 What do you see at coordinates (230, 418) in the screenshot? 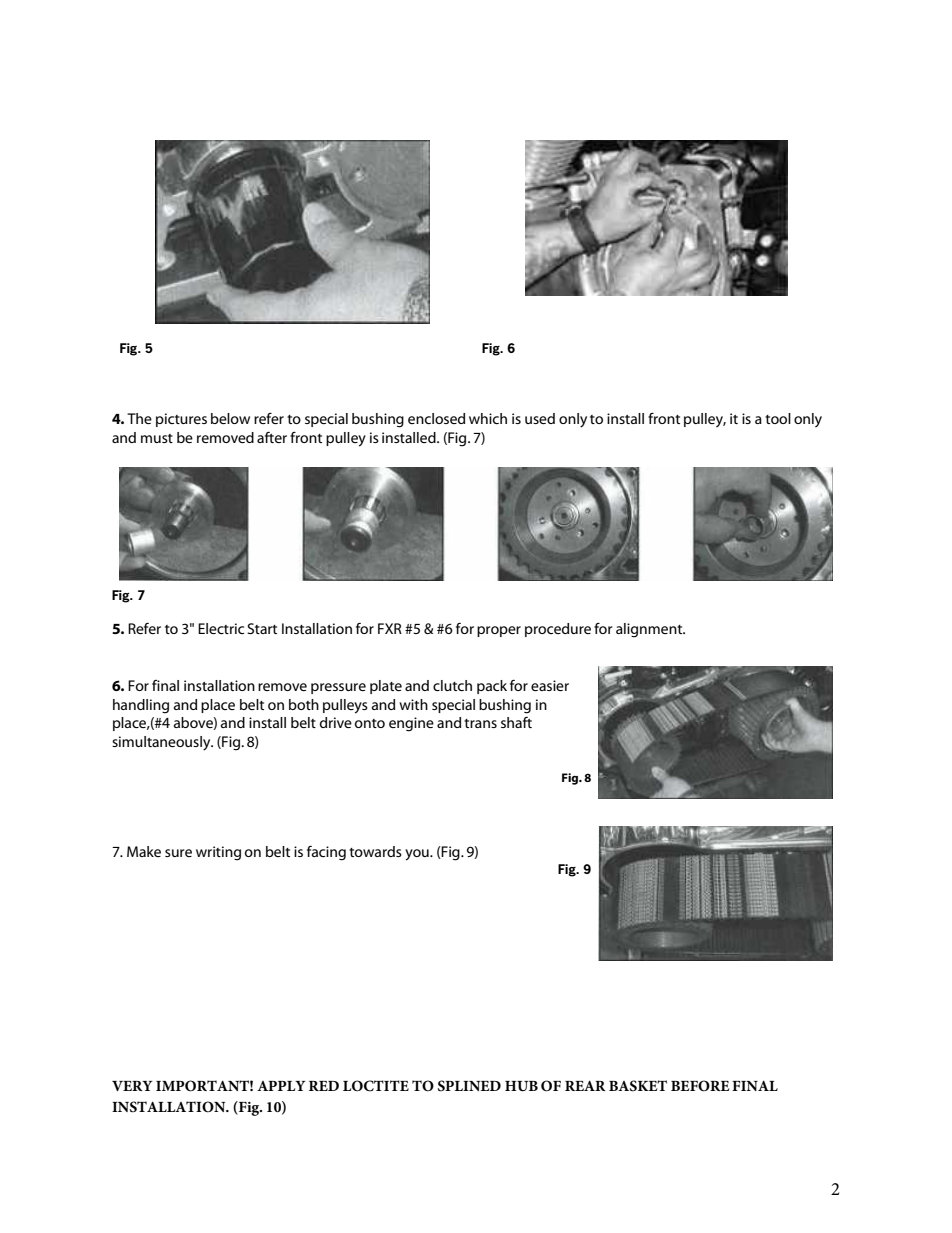
I see `below` at bounding box center [230, 418].
